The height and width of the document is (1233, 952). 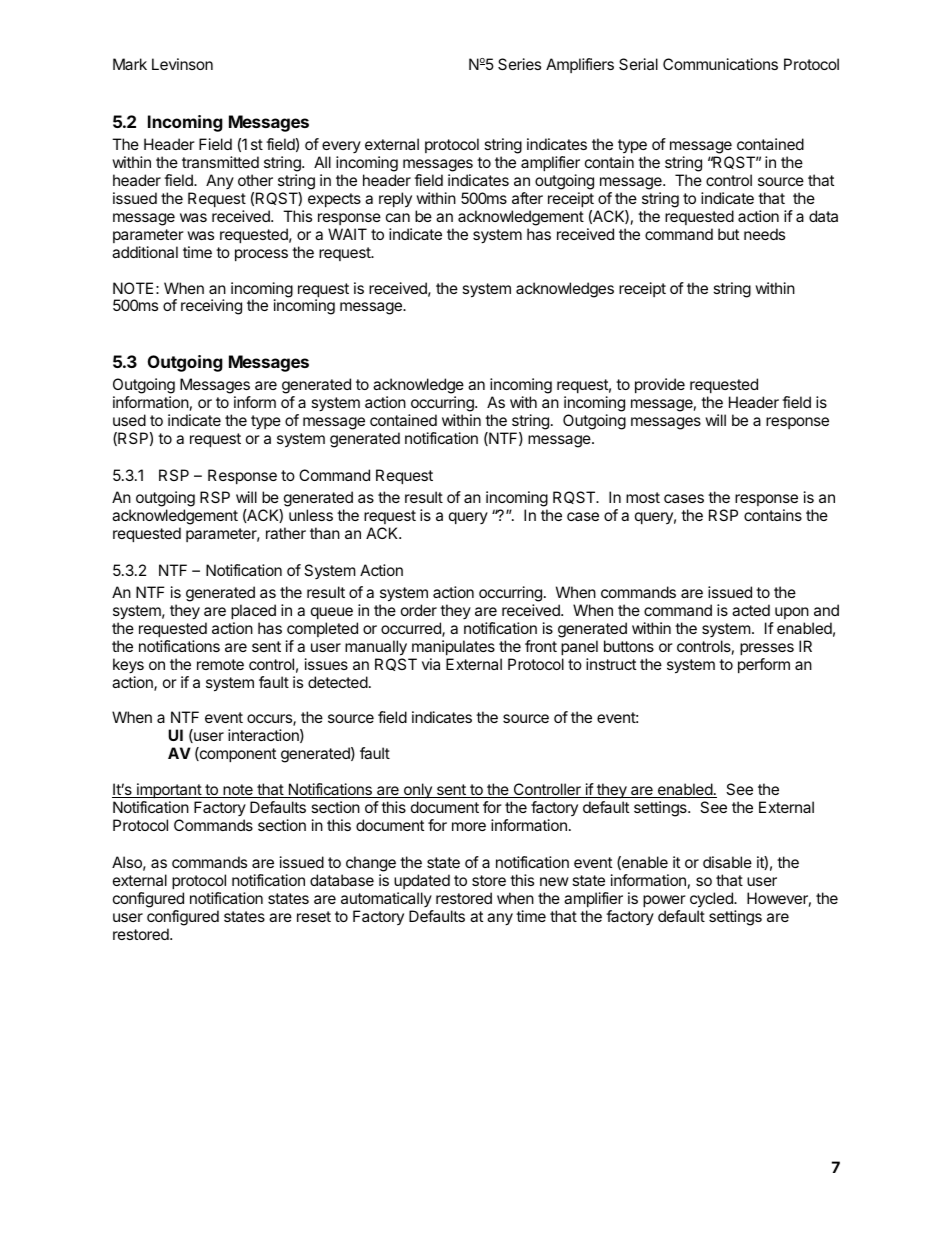 What do you see at coordinates (453, 647) in the document?
I see `manipulates` at bounding box center [453, 647].
